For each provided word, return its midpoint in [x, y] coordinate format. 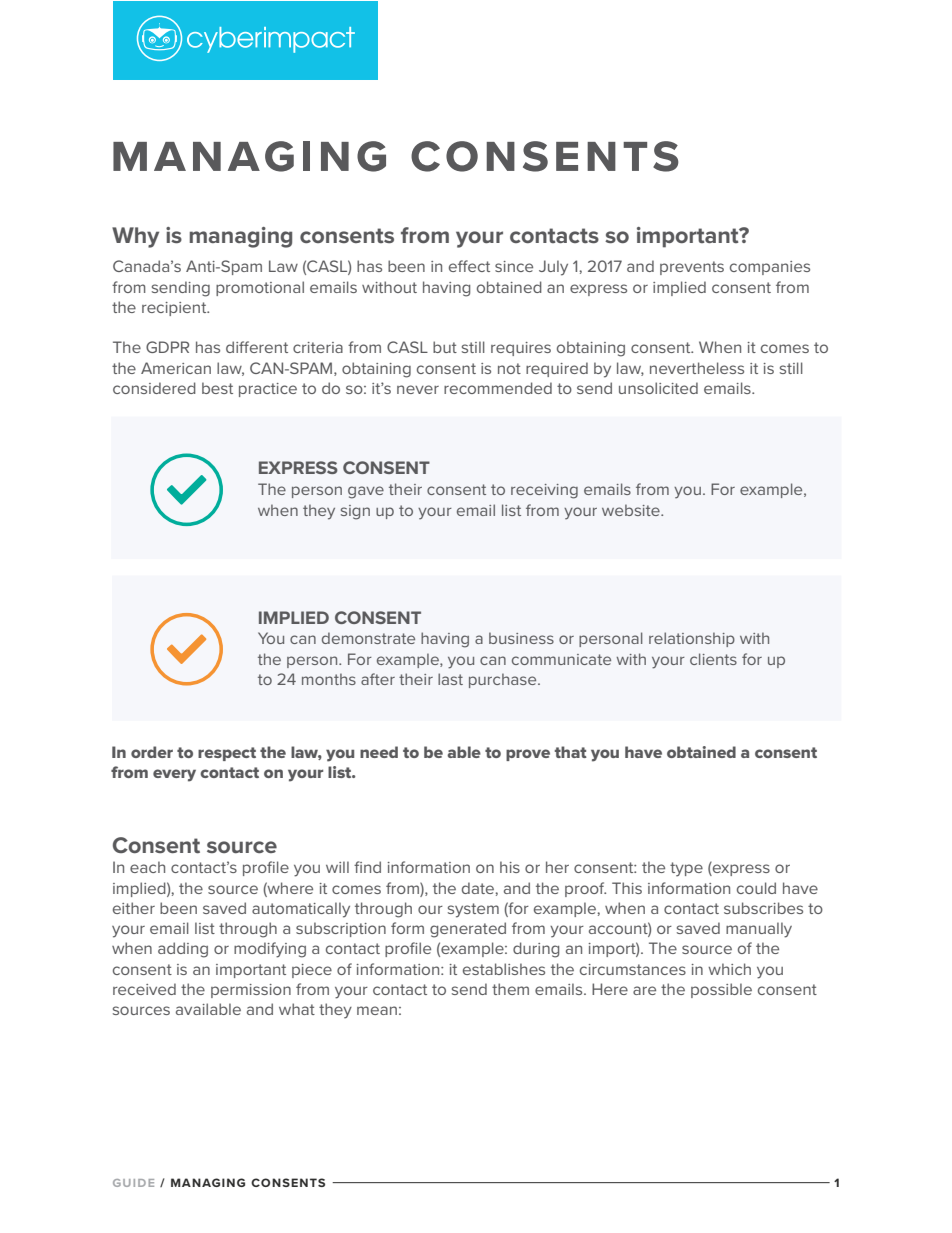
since [514, 266]
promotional [260, 288]
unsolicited [658, 388]
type [686, 869]
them [510, 989]
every [174, 775]
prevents [692, 268]
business [521, 638]
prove [528, 755]
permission [251, 991]
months [329, 679]
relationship [692, 639]
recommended [498, 388]
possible [721, 990]
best [217, 388]
